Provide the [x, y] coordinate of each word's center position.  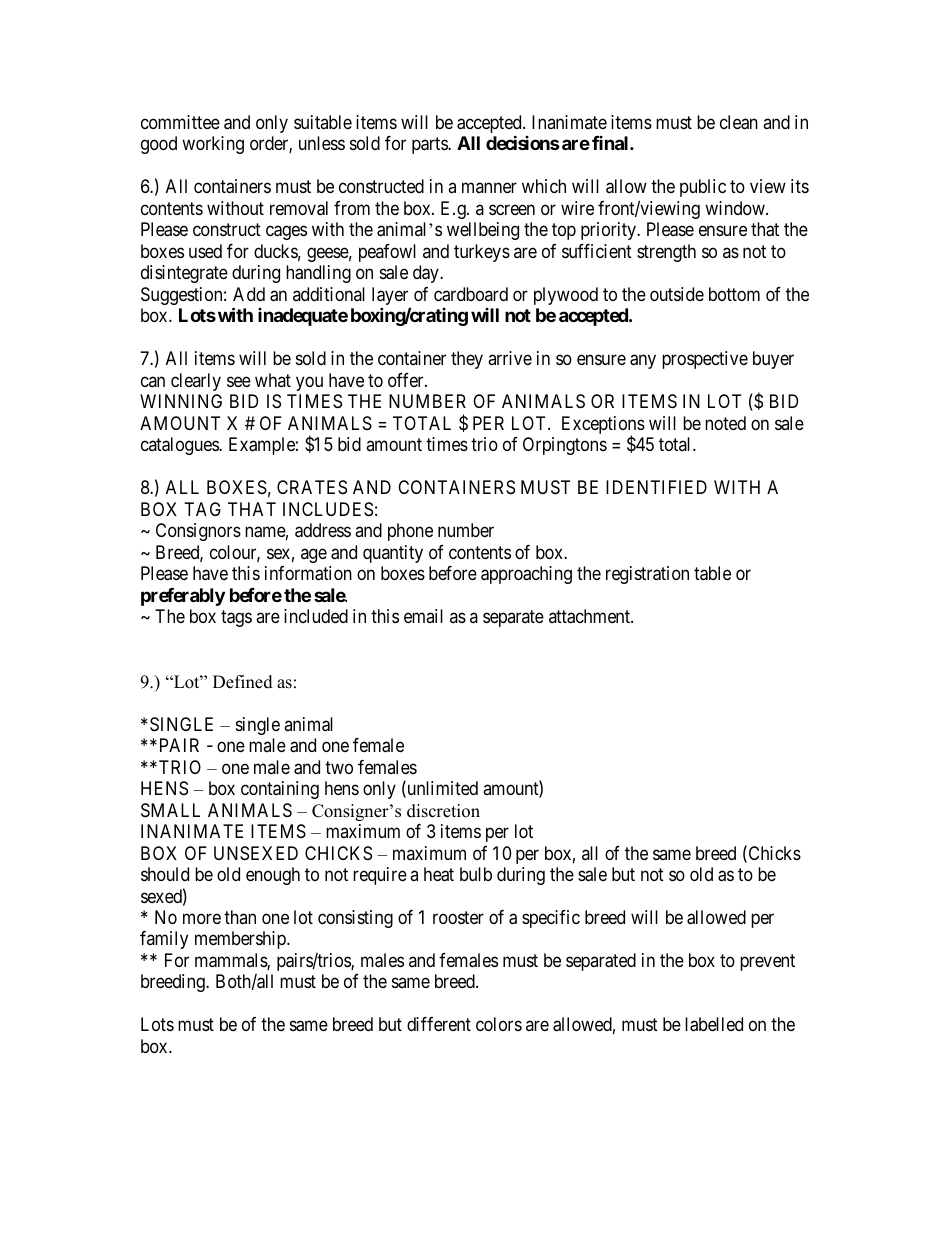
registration [647, 575]
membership [241, 940]
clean [739, 122]
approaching [526, 575]
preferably [183, 597]
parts [430, 145]
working [213, 145]
